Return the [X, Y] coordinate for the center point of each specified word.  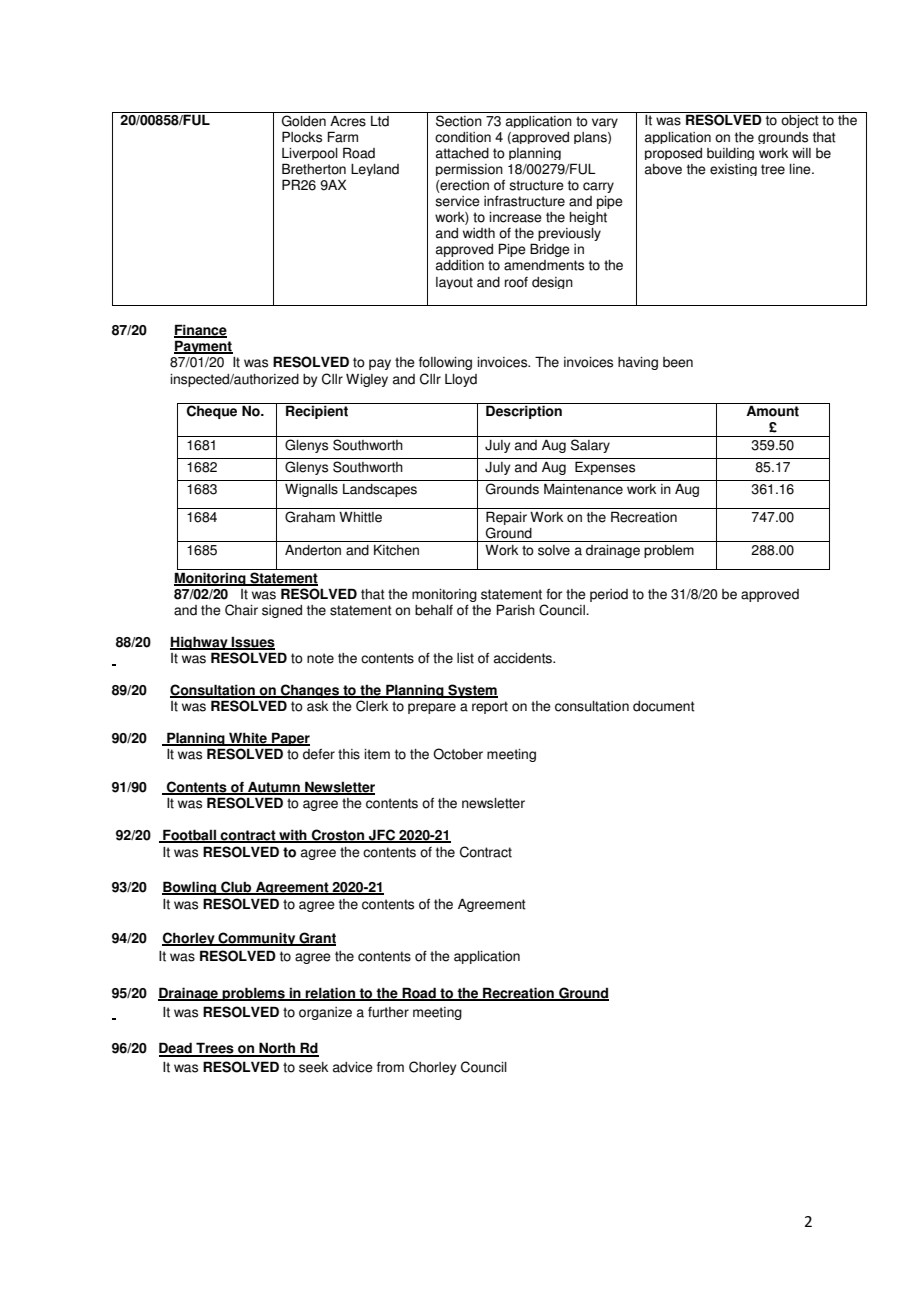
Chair [241, 610]
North [277, 1049]
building [730, 154]
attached [462, 153]
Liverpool [310, 154]
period [609, 595]
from [390, 1067]
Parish [516, 610]
